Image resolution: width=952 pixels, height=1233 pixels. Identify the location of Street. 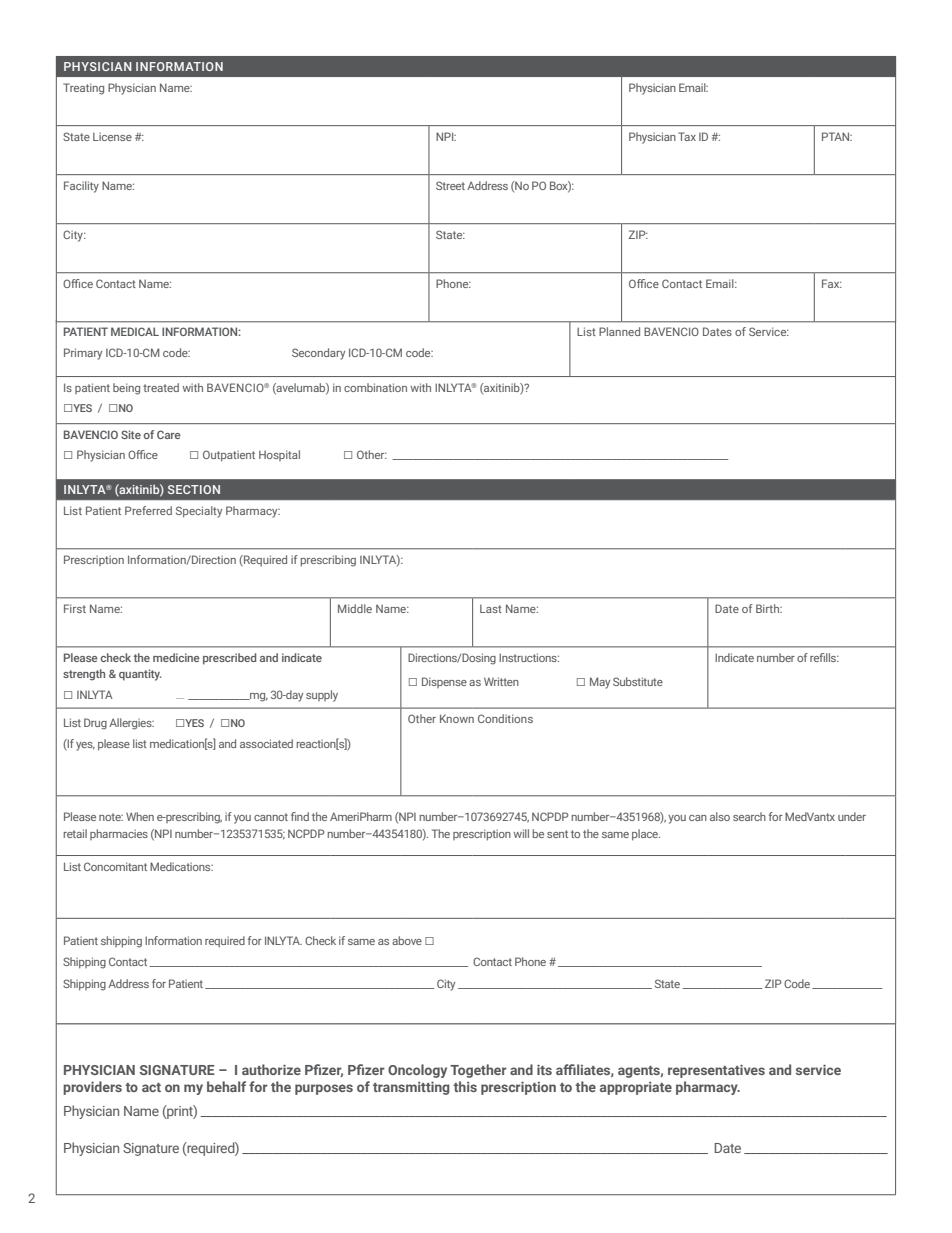
(450, 185).
